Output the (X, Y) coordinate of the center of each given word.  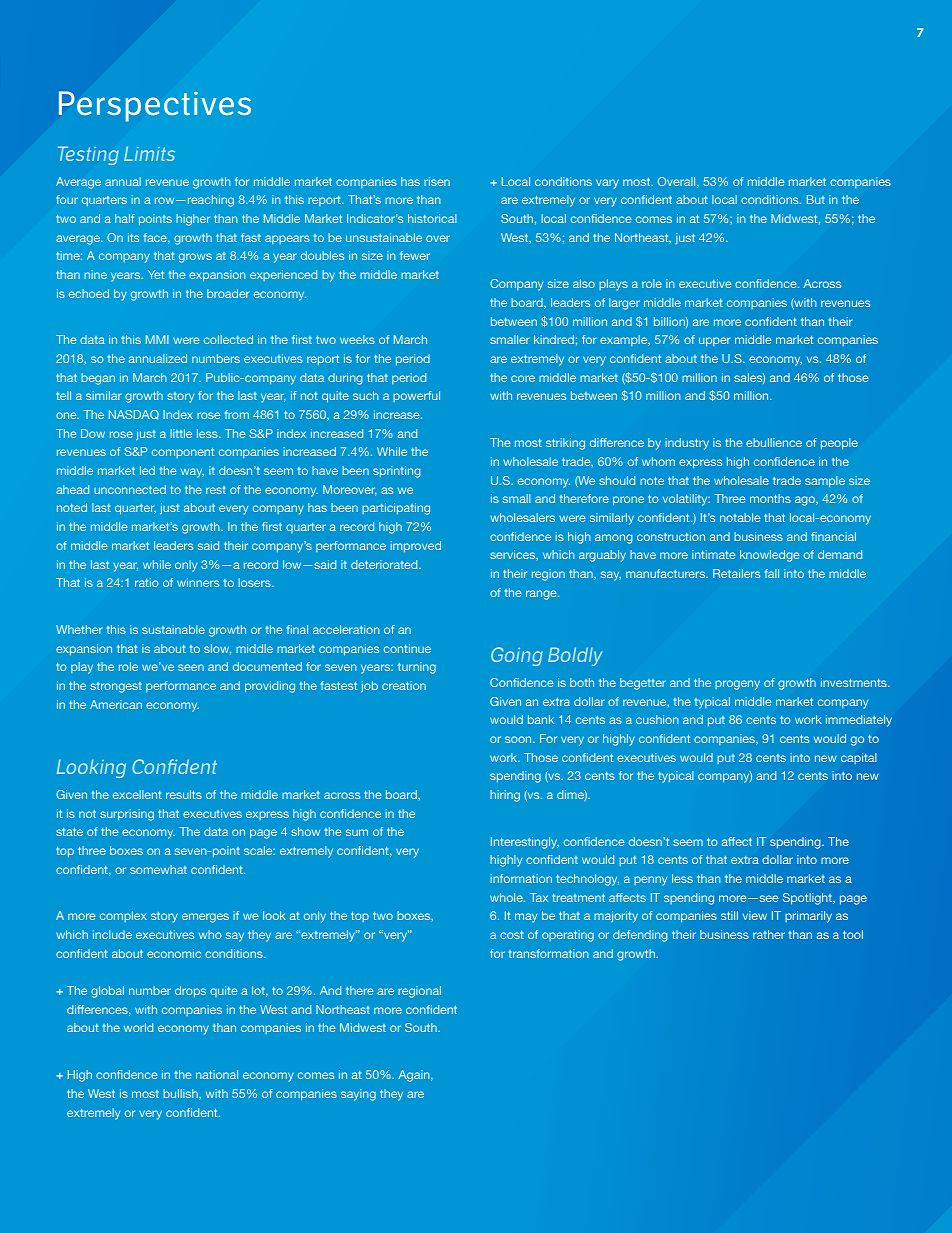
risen (437, 181)
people (839, 444)
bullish (181, 1093)
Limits (149, 153)
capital (859, 758)
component (183, 453)
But (816, 199)
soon (519, 739)
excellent (137, 794)
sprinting (396, 472)
